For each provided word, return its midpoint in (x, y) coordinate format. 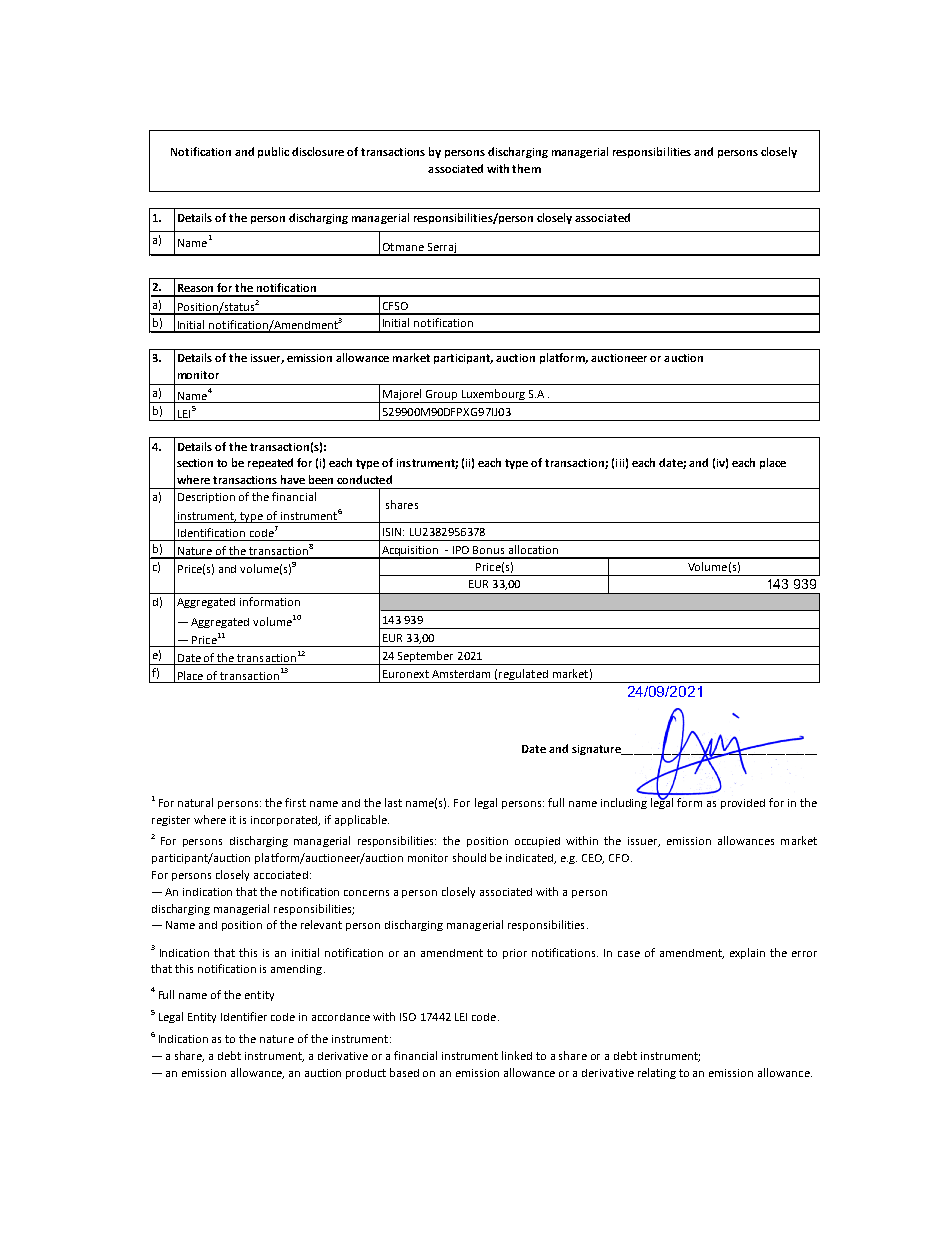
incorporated (285, 821)
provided (743, 804)
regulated (523, 676)
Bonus (488, 550)
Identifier (244, 1016)
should (469, 857)
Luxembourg (493, 396)
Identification (211, 532)
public (273, 152)
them (526, 168)
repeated (270, 463)
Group (441, 396)
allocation (533, 549)
